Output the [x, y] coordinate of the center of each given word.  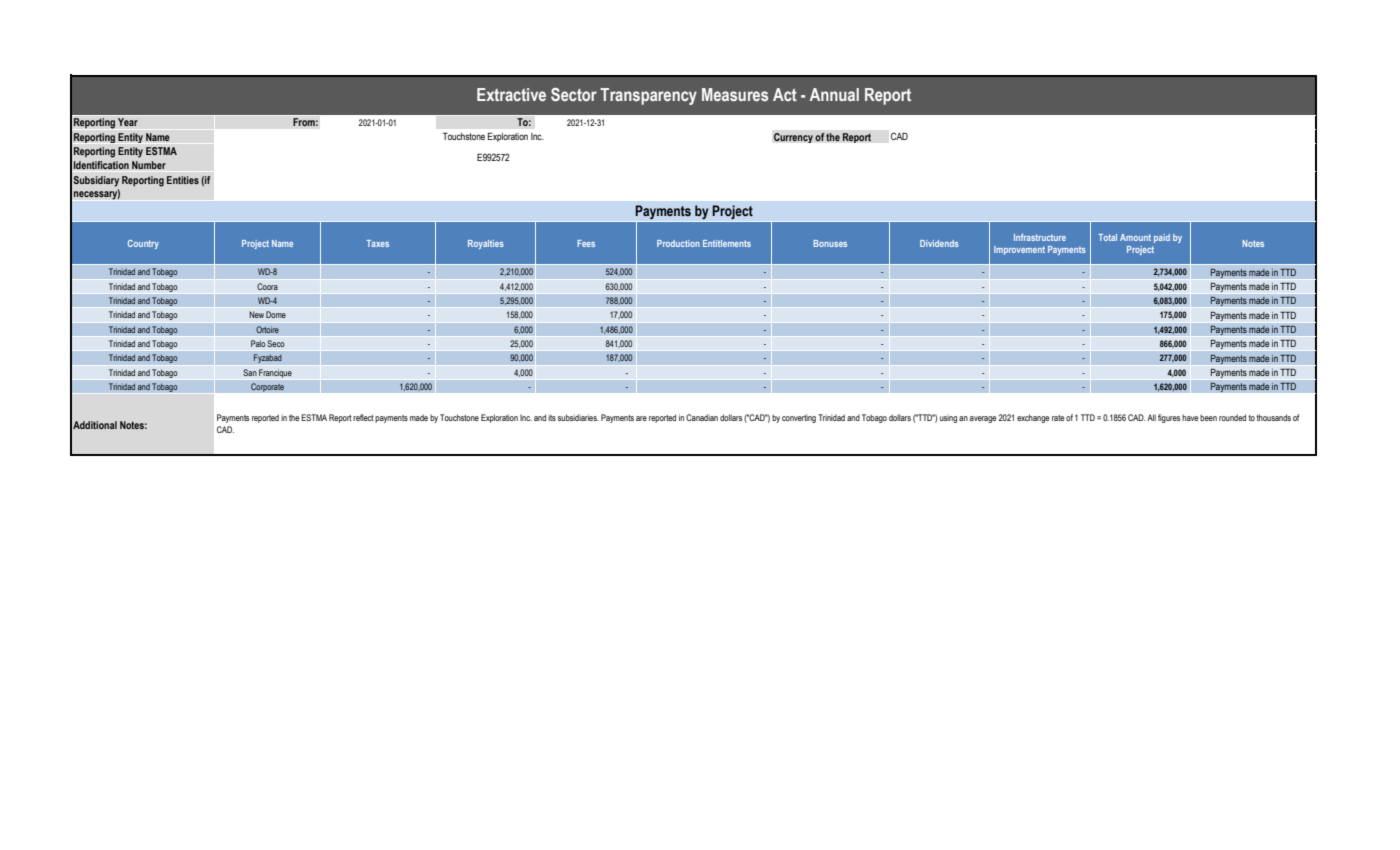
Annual [834, 94]
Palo [258, 343]
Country [143, 244]
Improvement [1019, 250]
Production [678, 243]
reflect [363, 417]
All [1151, 417]
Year [128, 122]
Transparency [648, 96]
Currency [793, 138]
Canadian [702, 417]
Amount [1135, 237]
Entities [183, 180]
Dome [276, 314]
